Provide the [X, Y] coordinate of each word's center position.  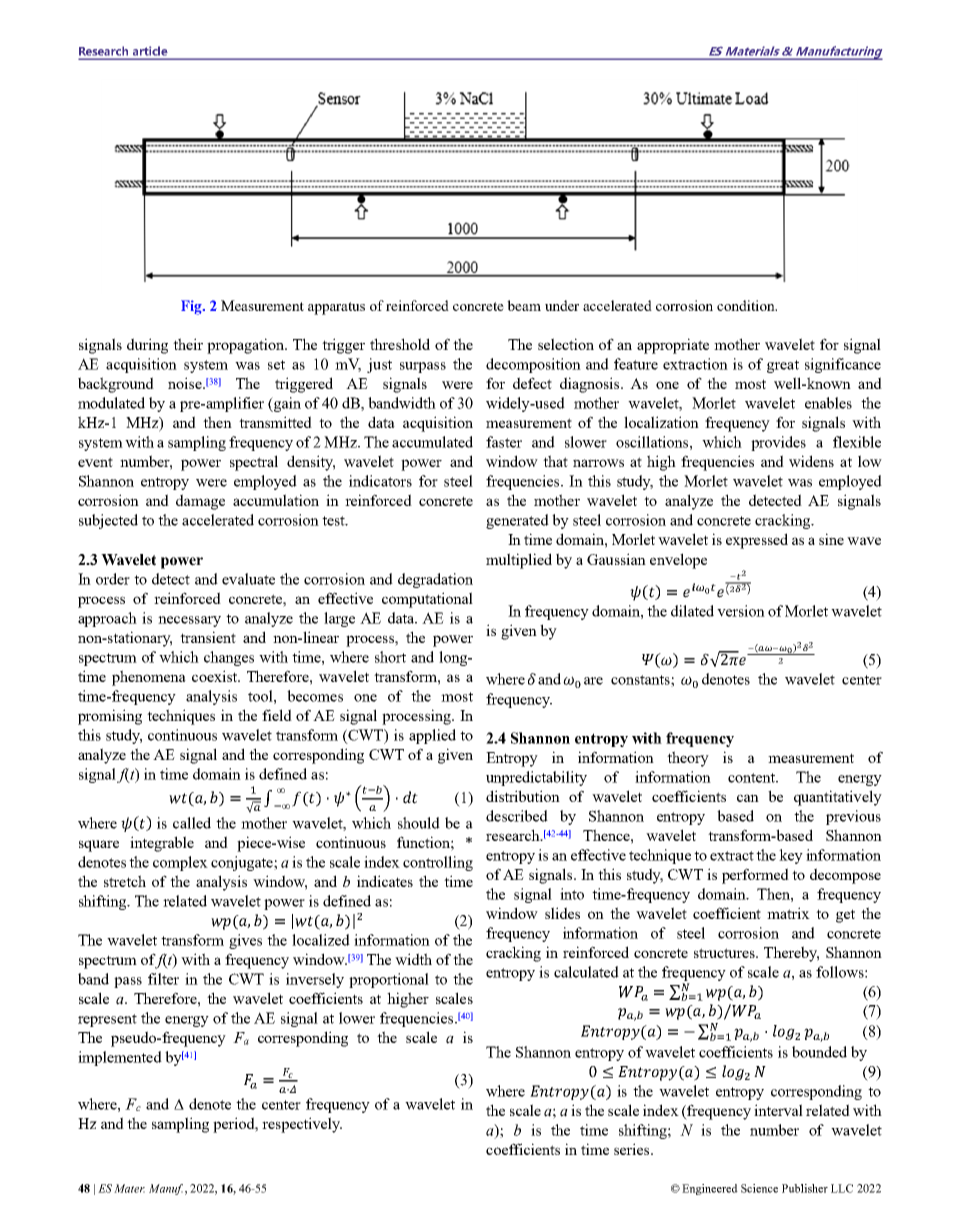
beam [524, 305]
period [235, 1125]
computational [427, 600]
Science [759, 1188]
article [150, 51]
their [188, 344]
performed [755, 876]
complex [180, 863]
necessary [189, 621]
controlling [438, 863]
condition [747, 305]
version [741, 611]
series [633, 1149]
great [783, 366]
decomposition [533, 365]
